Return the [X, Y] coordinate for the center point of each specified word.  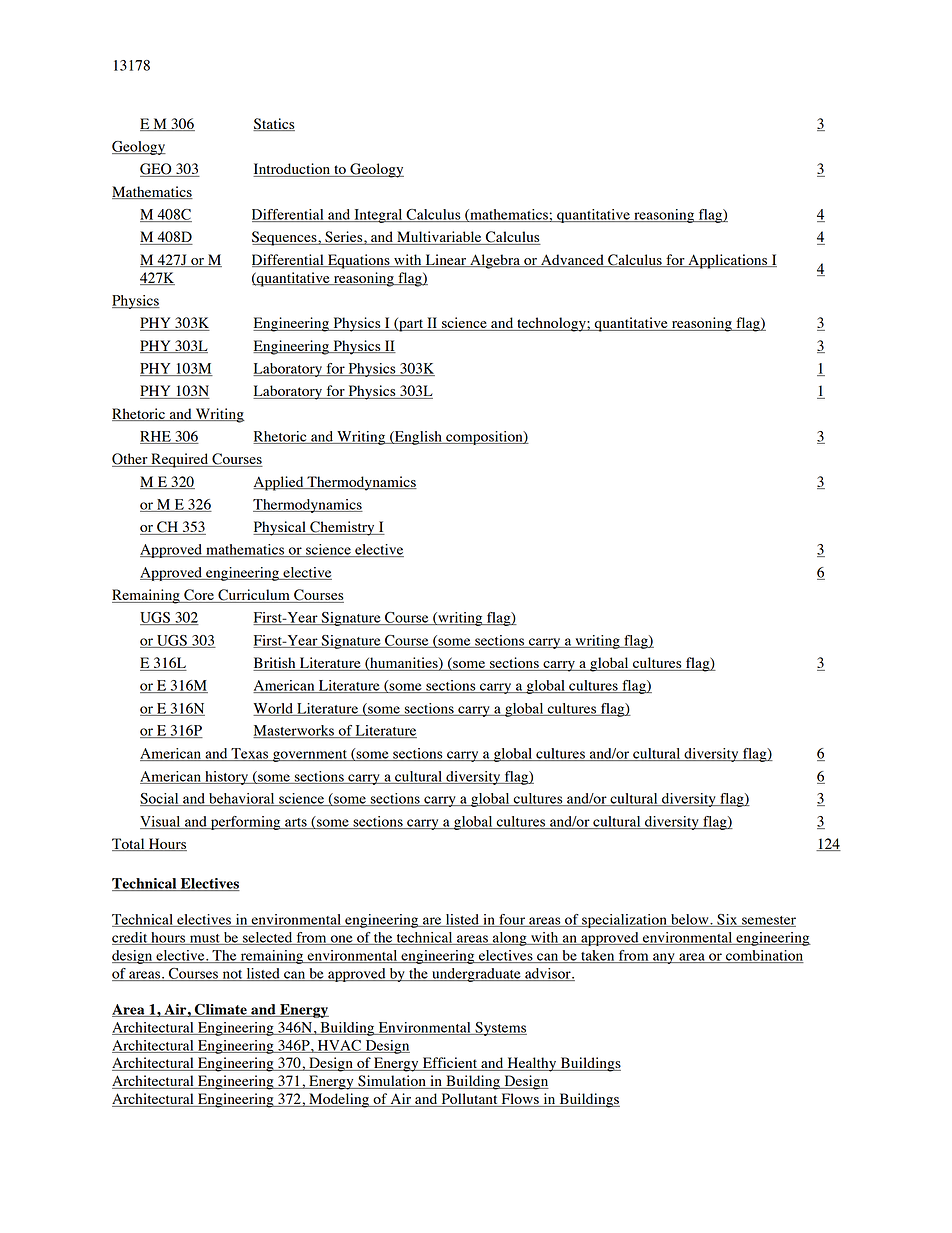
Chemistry [342, 528]
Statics [274, 124]
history [226, 778]
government [310, 756]
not [232, 975]
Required [180, 460]
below [690, 920]
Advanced [572, 260]
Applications [728, 261]
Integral [378, 216]
